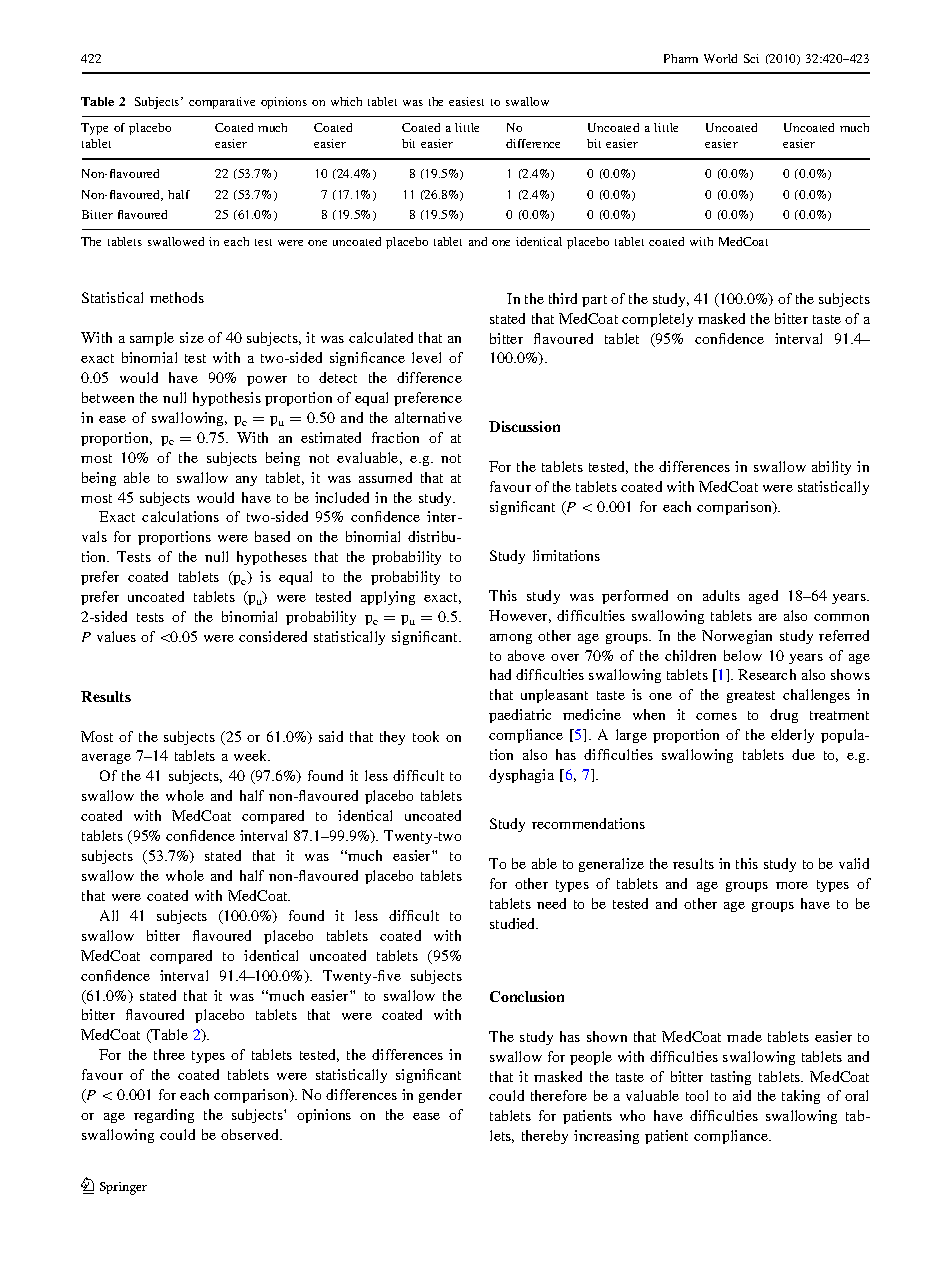 This screenshot has height=1265, width=952. What do you see at coordinates (792, 885) in the screenshot?
I see `more` at bounding box center [792, 885].
